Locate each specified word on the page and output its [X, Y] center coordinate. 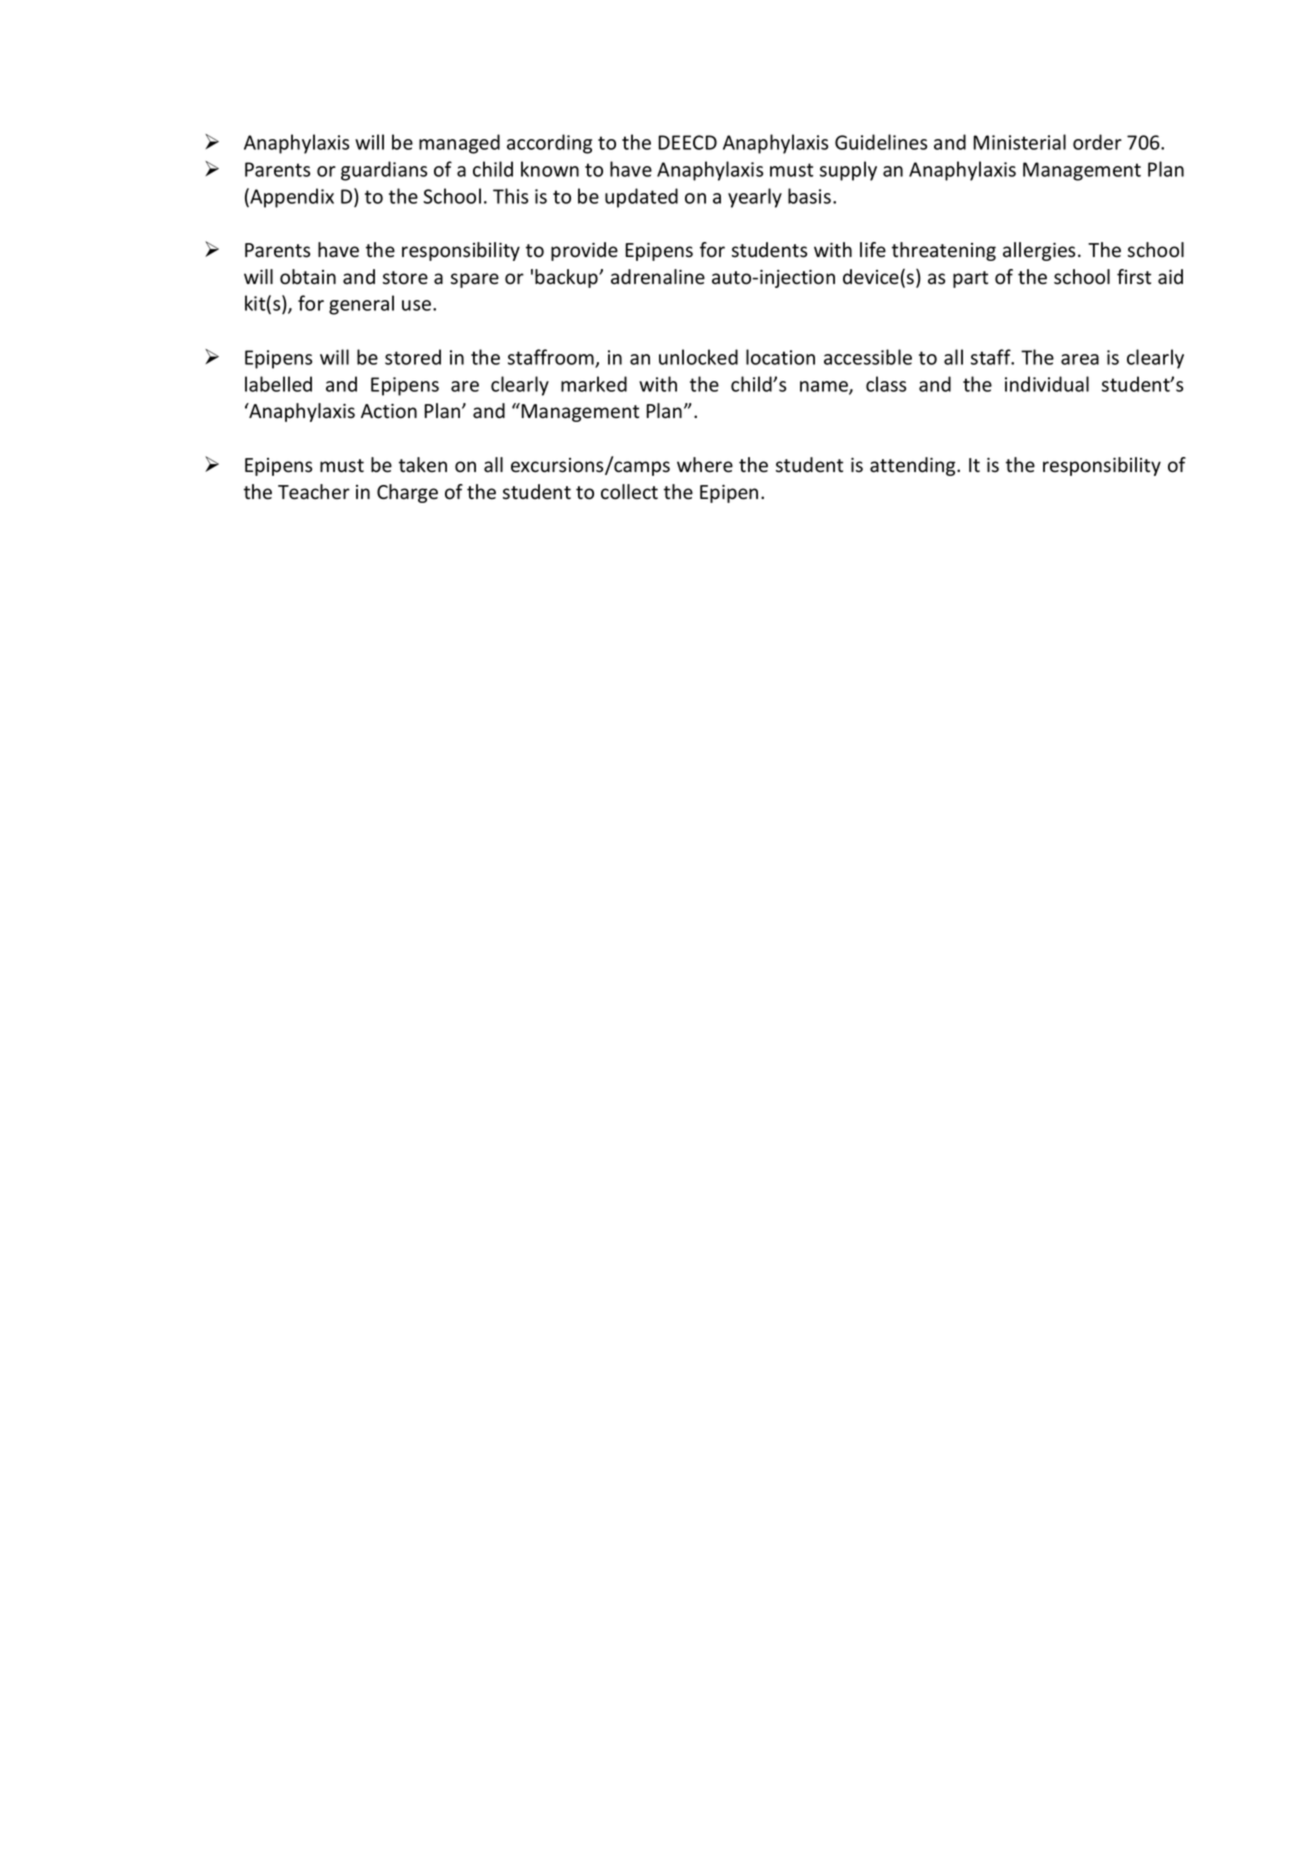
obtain [308, 277]
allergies [1039, 251]
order [1097, 142]
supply [848, 171]
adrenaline [658, 277]
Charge [407, 493]
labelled [278, 384]
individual [1047, 384]
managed [459, 144]
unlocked [698, 357]
